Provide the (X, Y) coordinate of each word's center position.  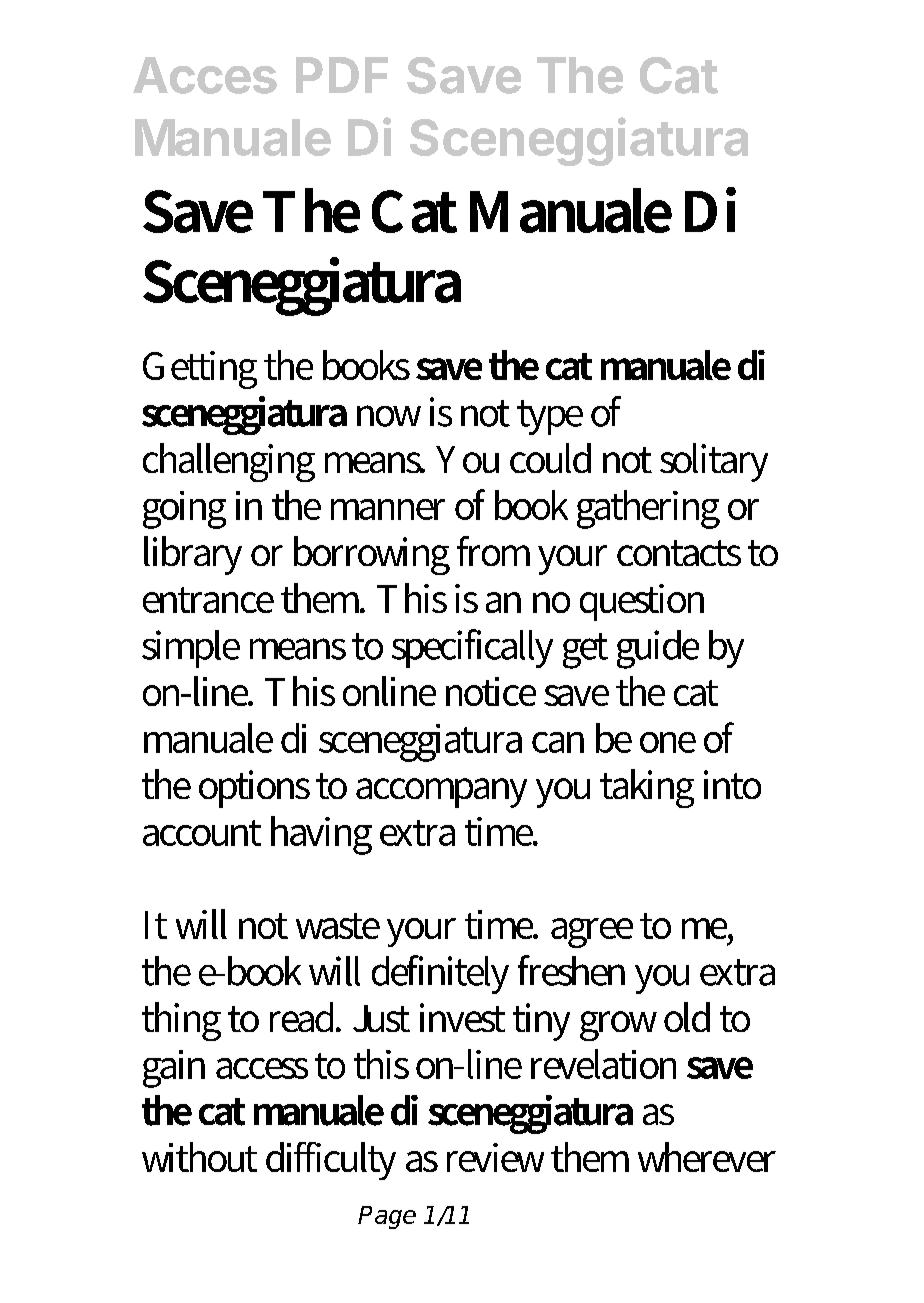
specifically (472, 648)
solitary (714, 462)
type (550, 417)
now (389, 416)
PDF (342, 75)
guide (658, 649)
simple (191, 649)
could (550, 458)
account (202, 833)
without (199, 1157)
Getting (200, 370)
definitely (440, 974)
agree (592, 933)
